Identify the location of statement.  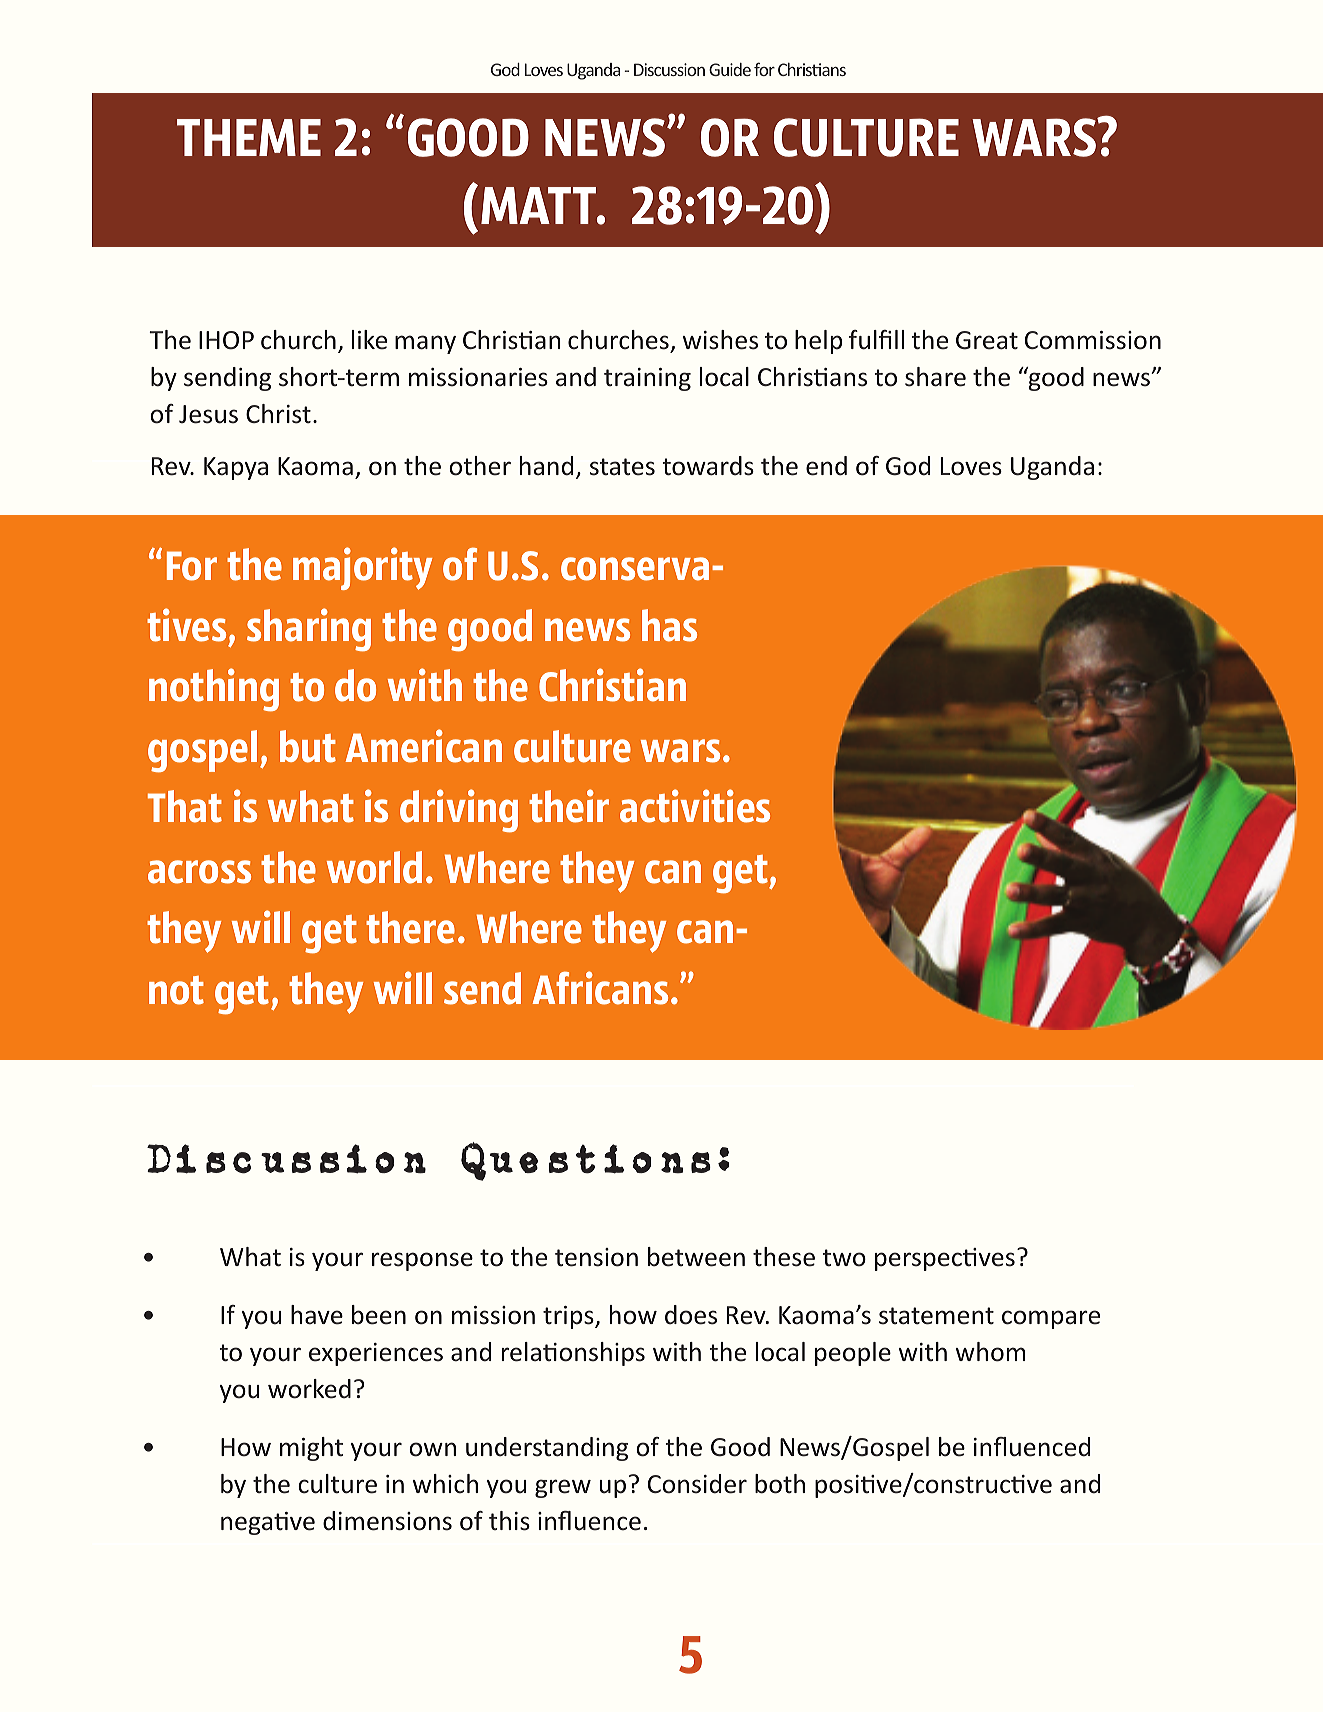
(936, 1316).
